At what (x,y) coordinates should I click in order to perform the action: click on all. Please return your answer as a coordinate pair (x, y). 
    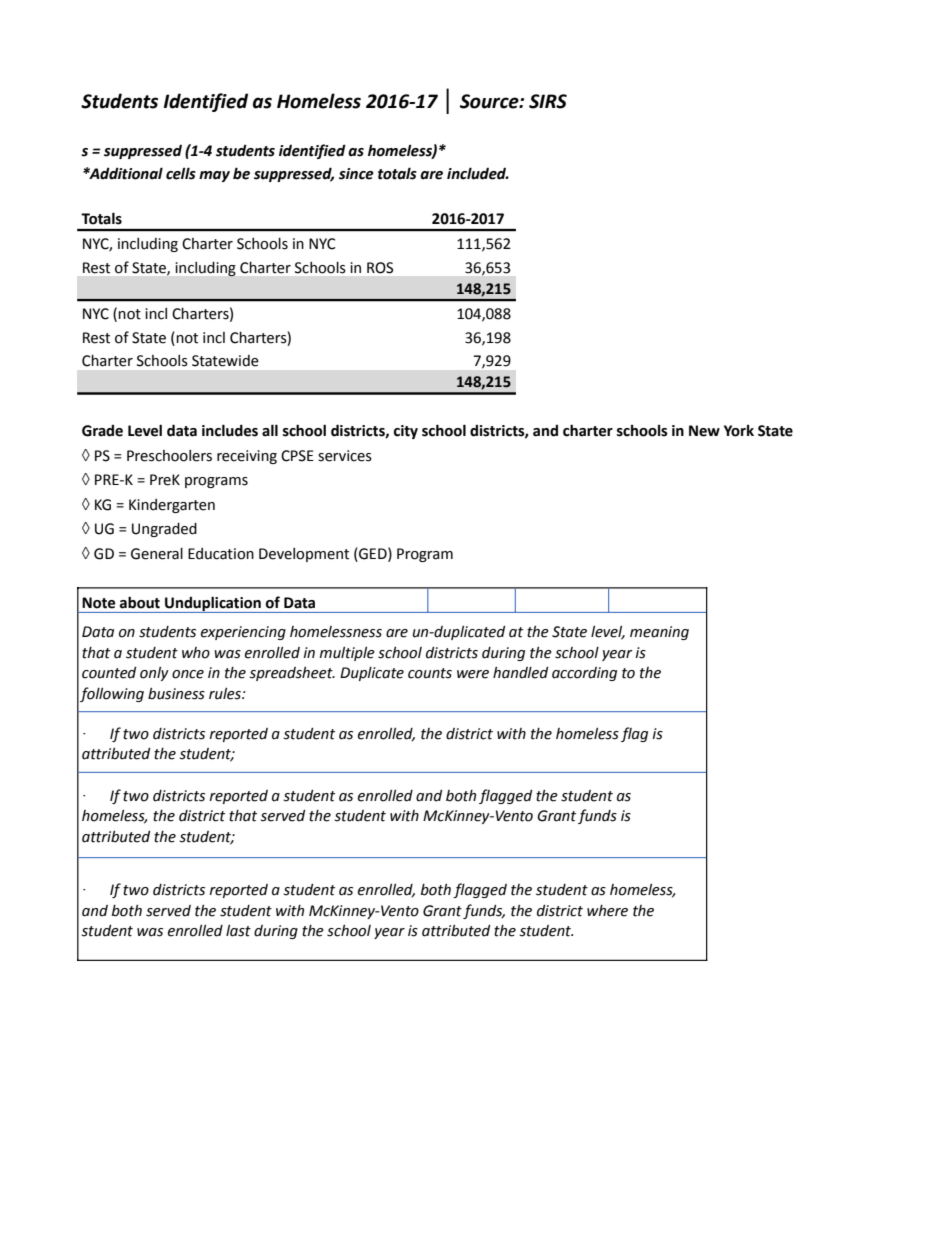
    Looking at the image, I should click on (270, 430).
